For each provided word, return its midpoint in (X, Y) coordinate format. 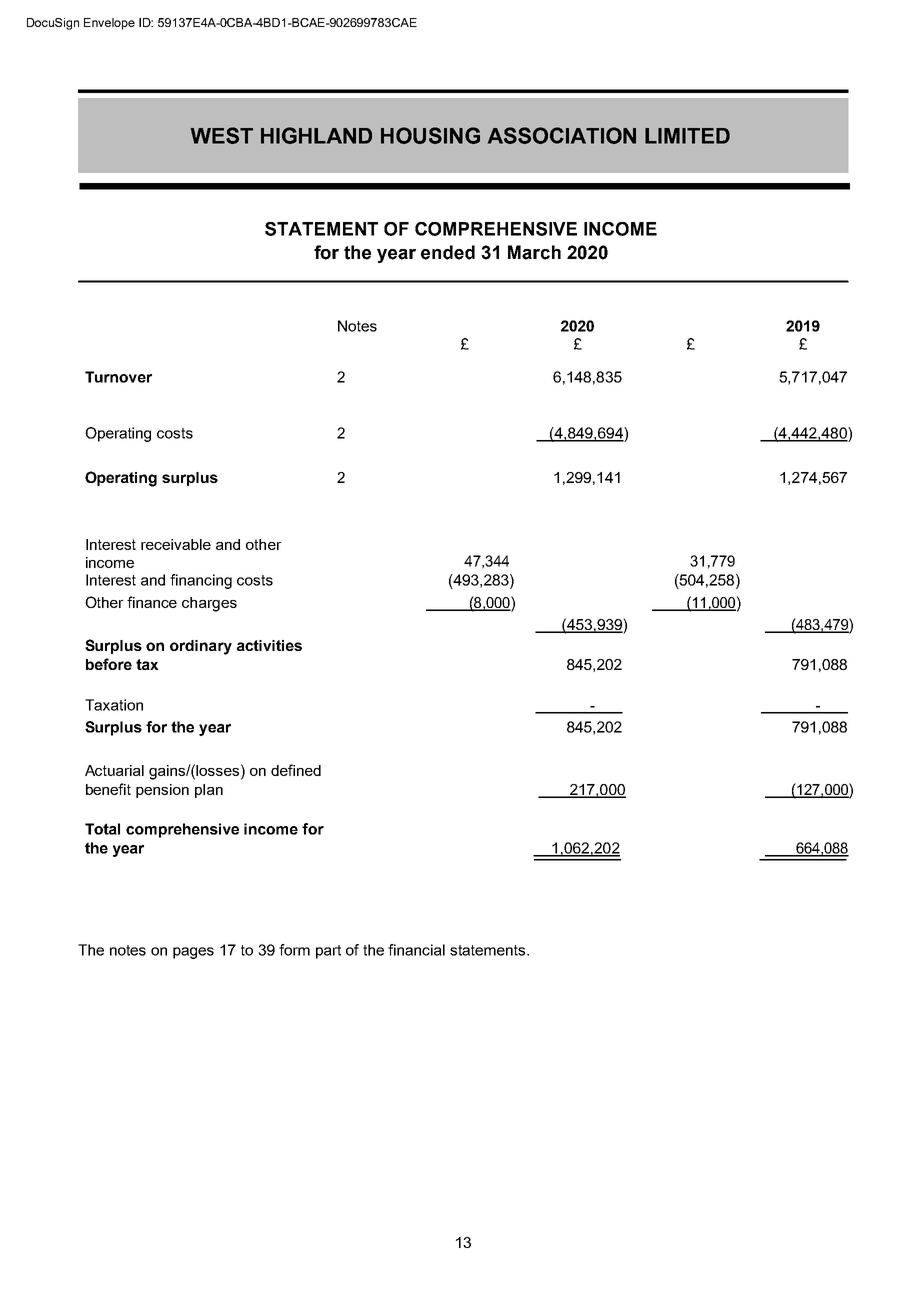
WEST (222, 135)
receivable (176, 544)
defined (296, 770)
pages (193, 953)
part (328, 952)
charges (209, 604)
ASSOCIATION (562, 135)
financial (416, 950)
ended (448, 252)
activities (269, 645)
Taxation (114, 705)
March (534, 252)
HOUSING (430, 135)
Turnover (118, 377)
